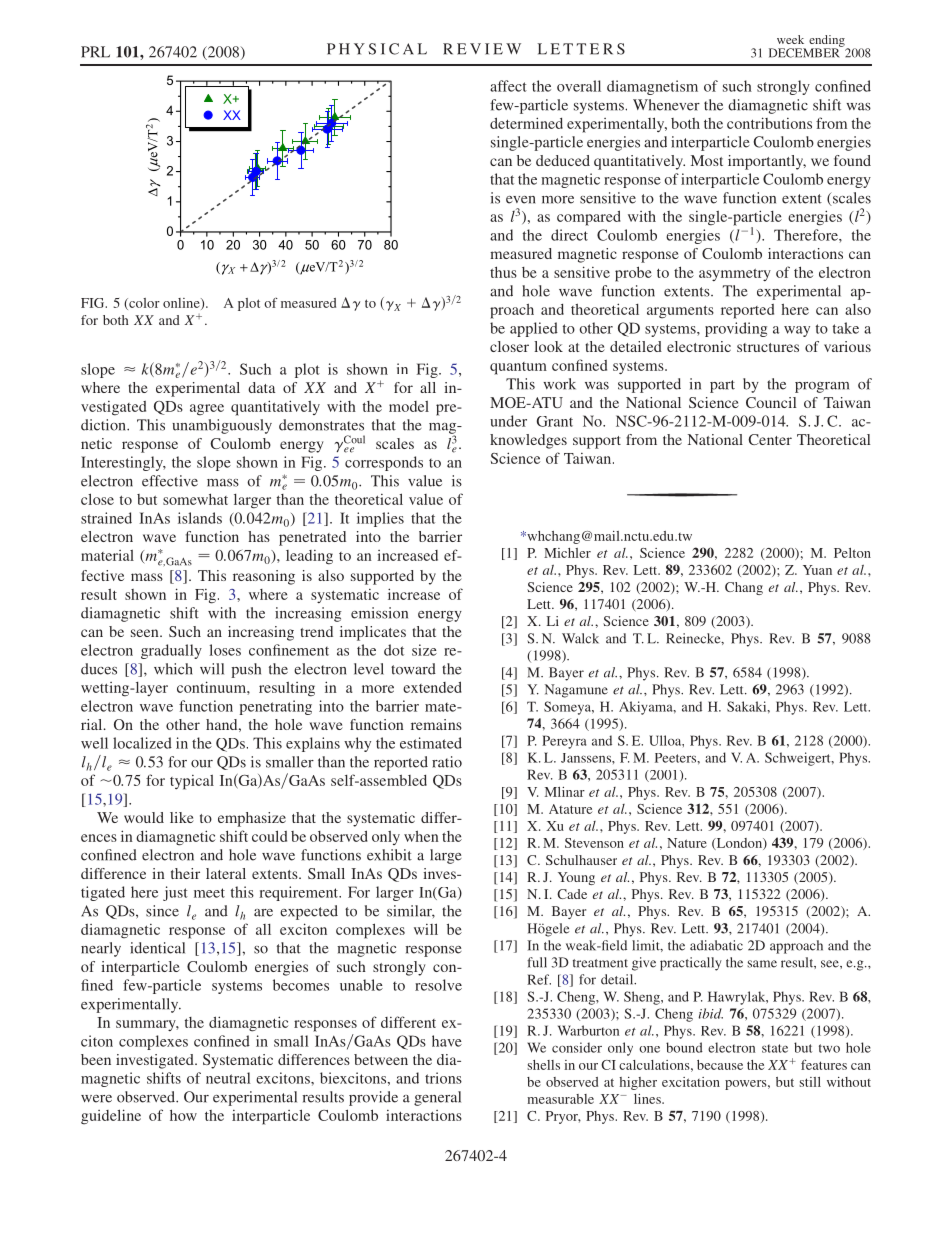 Image resolution: width=952 pixels, height=1233 pixels. What do you see at coordinates (805, 52) in the page?
I see `DECEMBER` at bounding box center [805, 52].
